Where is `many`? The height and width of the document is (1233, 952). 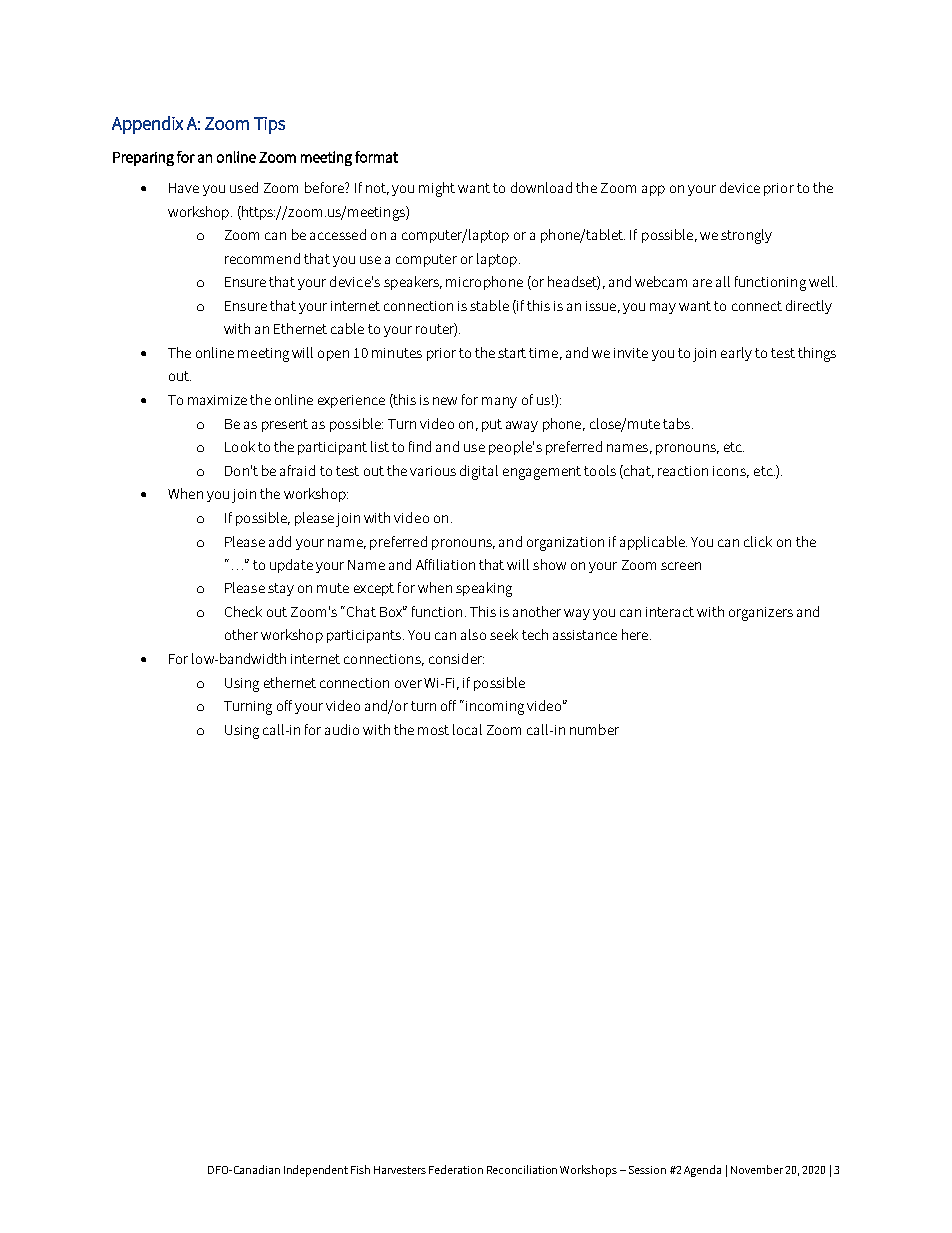
many is located at coordinates (499, 402).
